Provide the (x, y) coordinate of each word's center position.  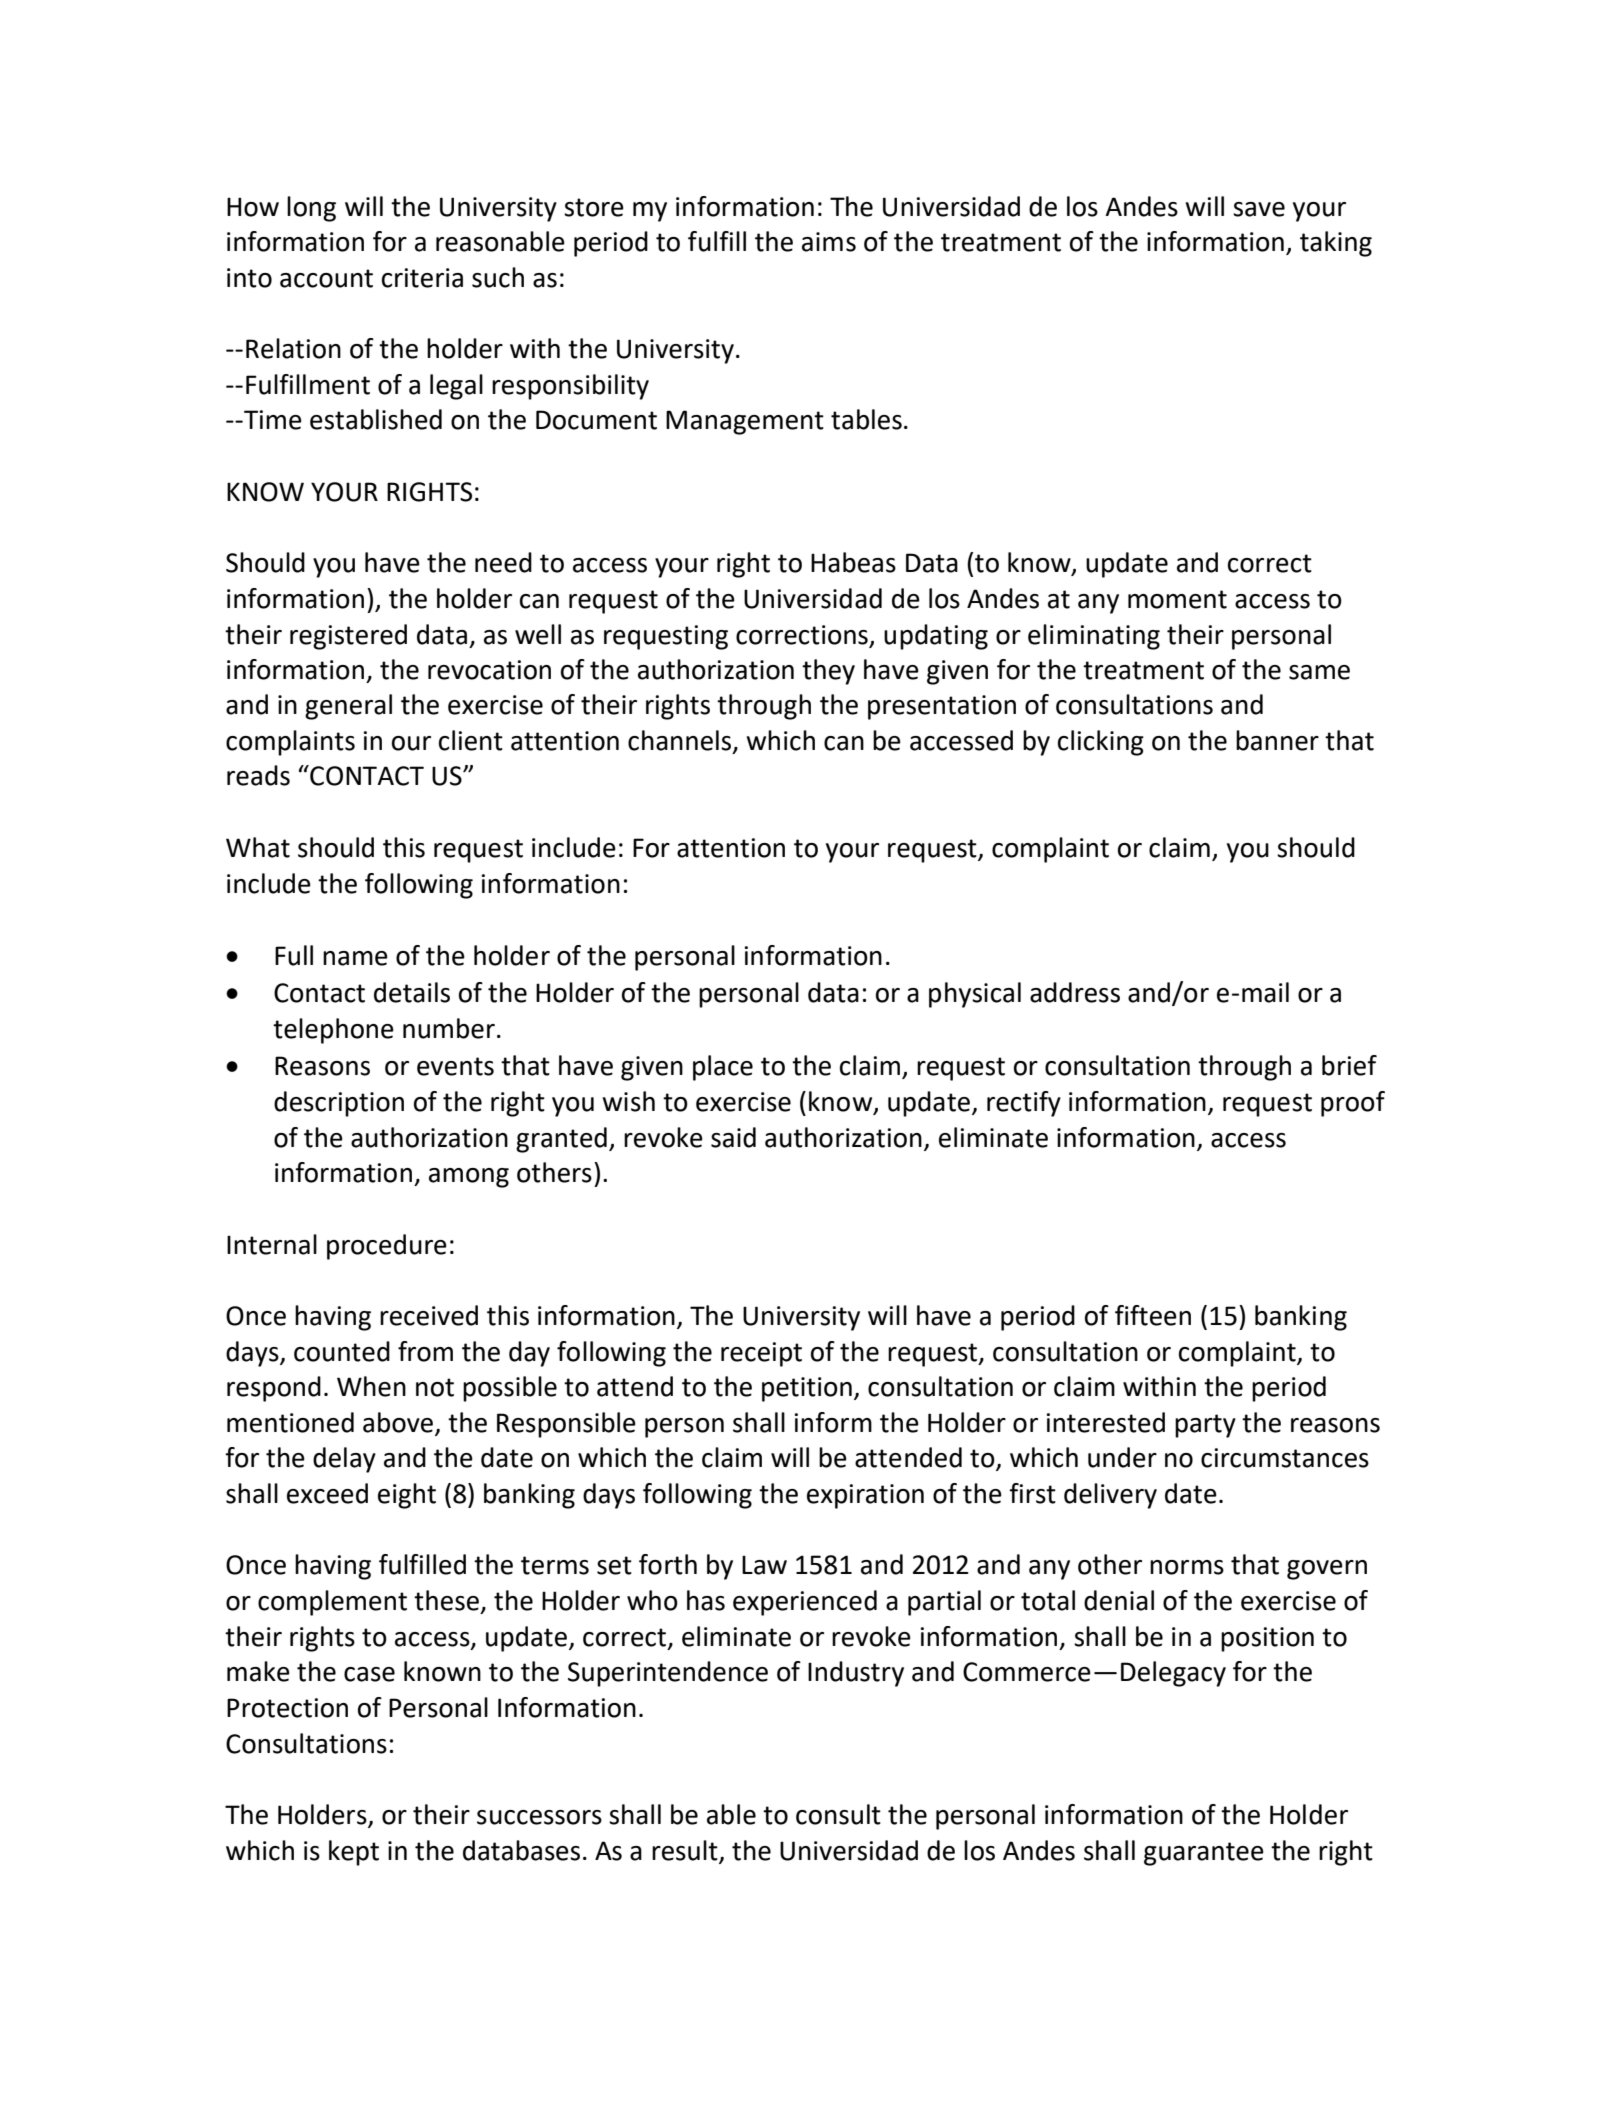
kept (354, 1853)
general (348, 707)
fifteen (1153, 1315)
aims (829, 242)
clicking (1101, 743)
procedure (387, 1247)
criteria (422, 278)
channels (681, 741)
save (1259, 209)
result (685, 1850)
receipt (761, 1354)
